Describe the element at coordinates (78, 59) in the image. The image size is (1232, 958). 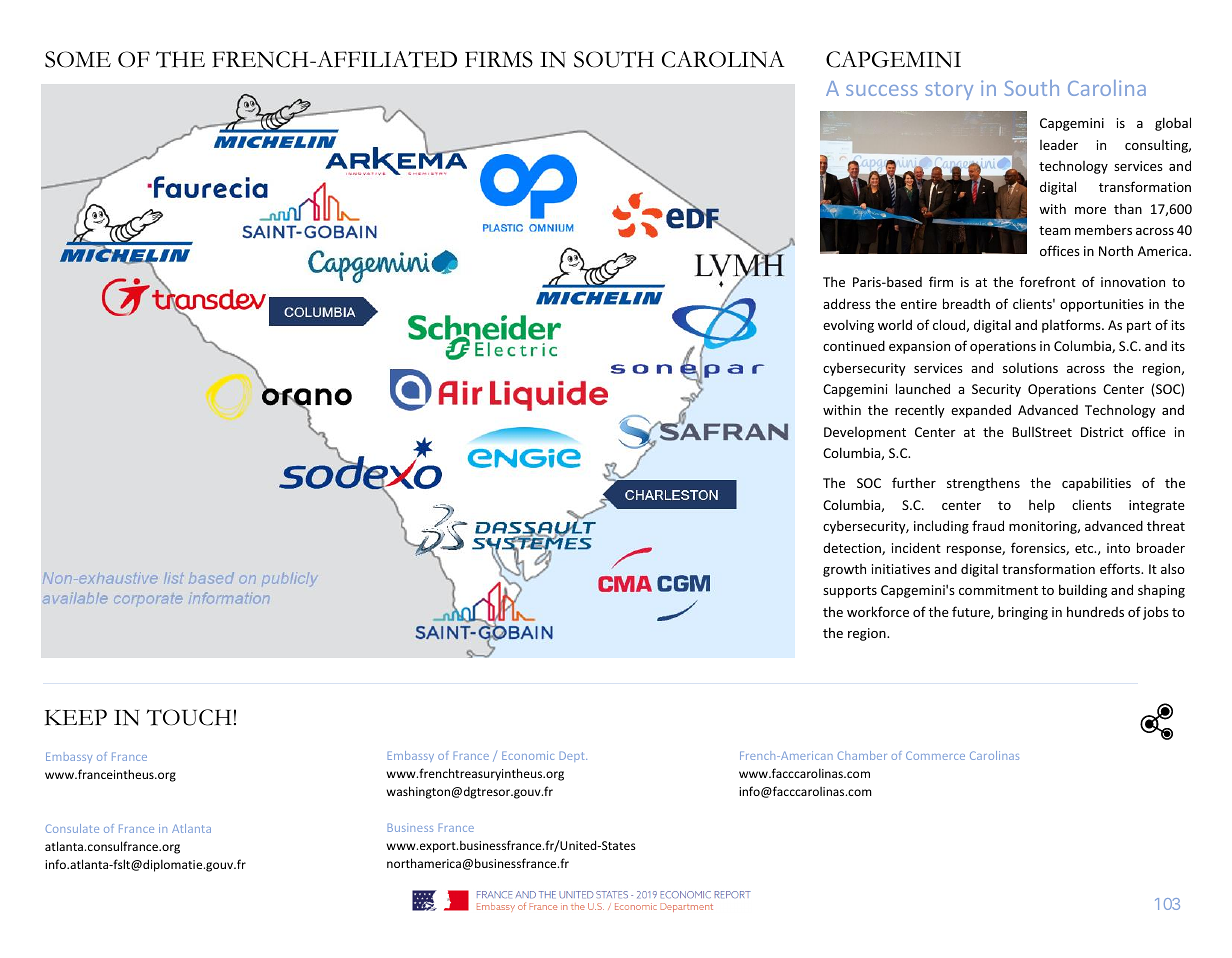
I see `SOME` at that location.
